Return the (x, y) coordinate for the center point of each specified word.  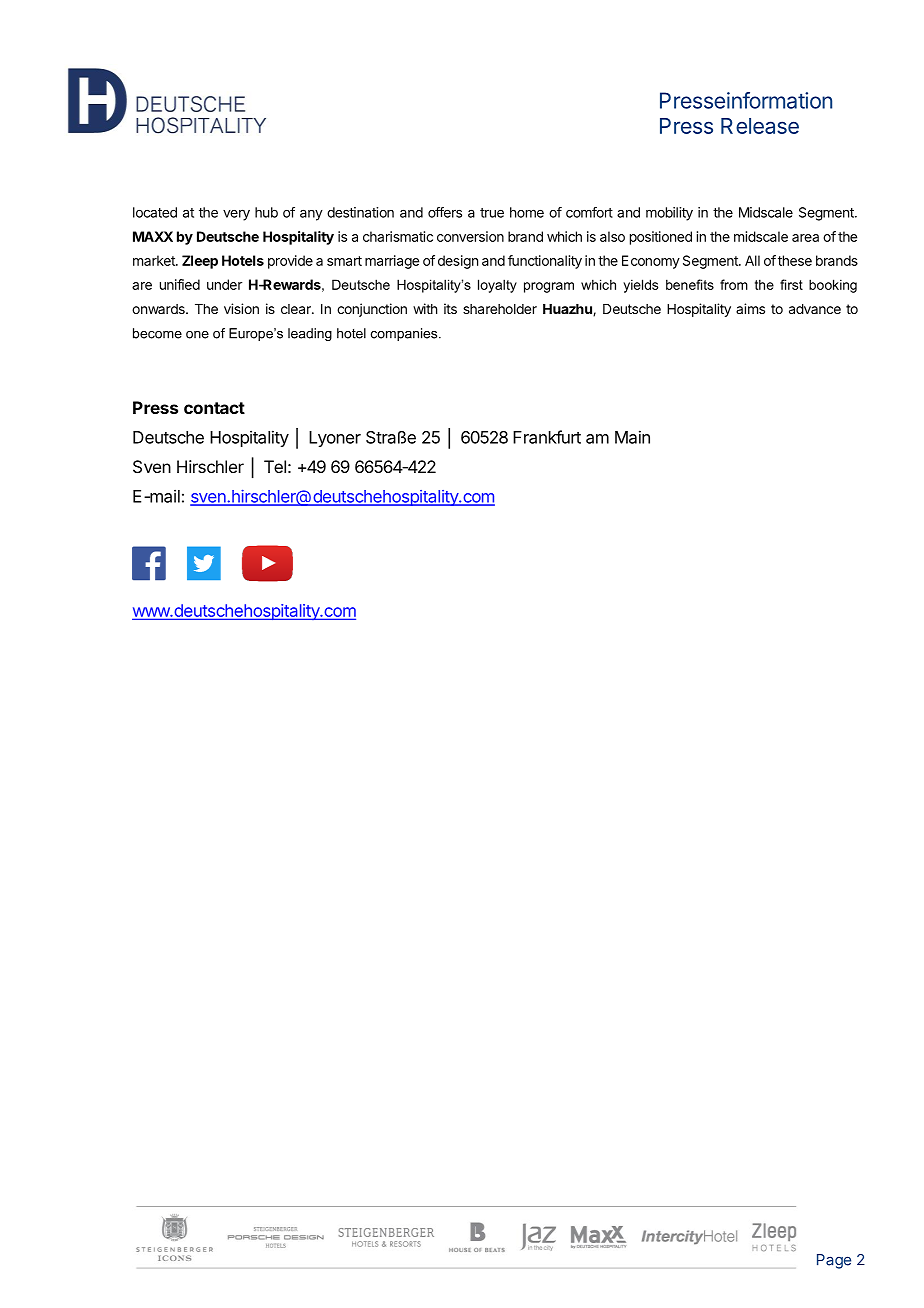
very (236, 215)
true (492, 213)
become (157, 333)
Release (760, 126)
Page (834, 1261)
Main (632, 437)
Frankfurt (547, 437)
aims (750, 308)
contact (214, 408)
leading (310, 334)
